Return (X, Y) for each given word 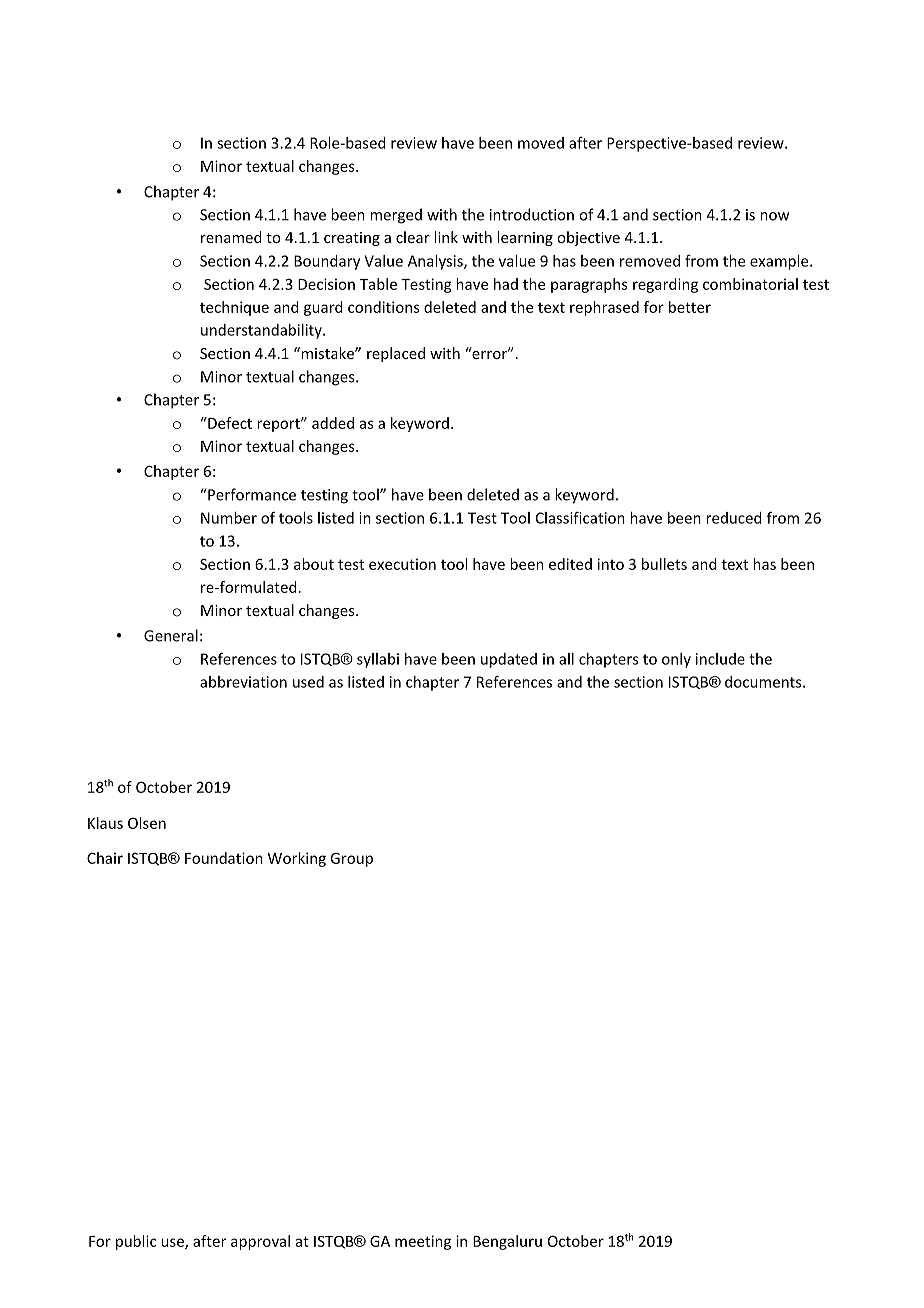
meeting (423, 1242)
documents (764, 682)
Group (351, 859)
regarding (665, 285)
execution (402, 564)
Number (229, 518)
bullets (664, 564)
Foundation (224, 858)
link (446, 237)
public (136, 1242)
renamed (231, 237)
